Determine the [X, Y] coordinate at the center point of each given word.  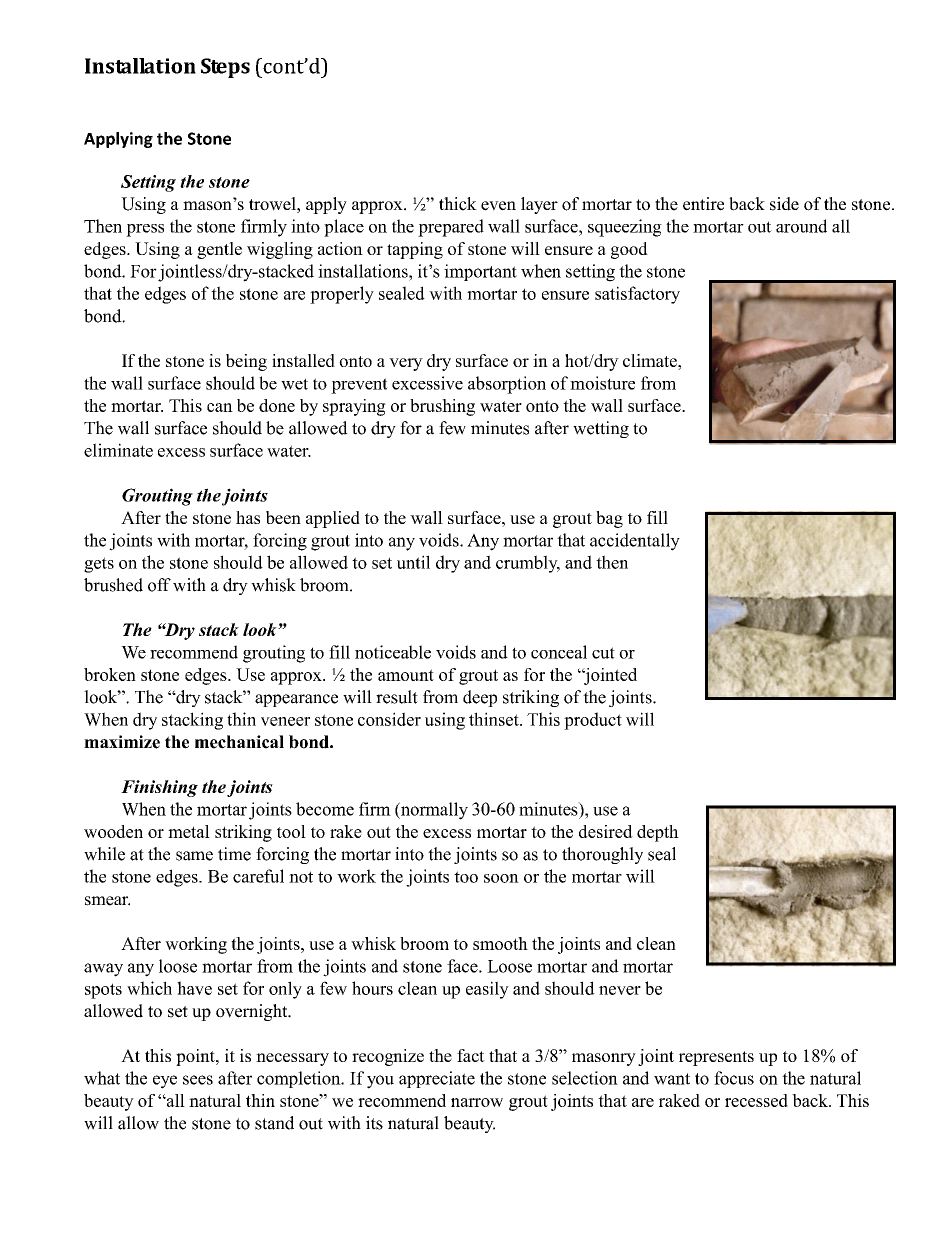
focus [734, 1078]
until [413, 562]
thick [458, 204]
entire [703, 204]
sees [198, 1080]
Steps [225, 68]
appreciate [437, 1079]
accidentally [635, 542]
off [159, 585]
